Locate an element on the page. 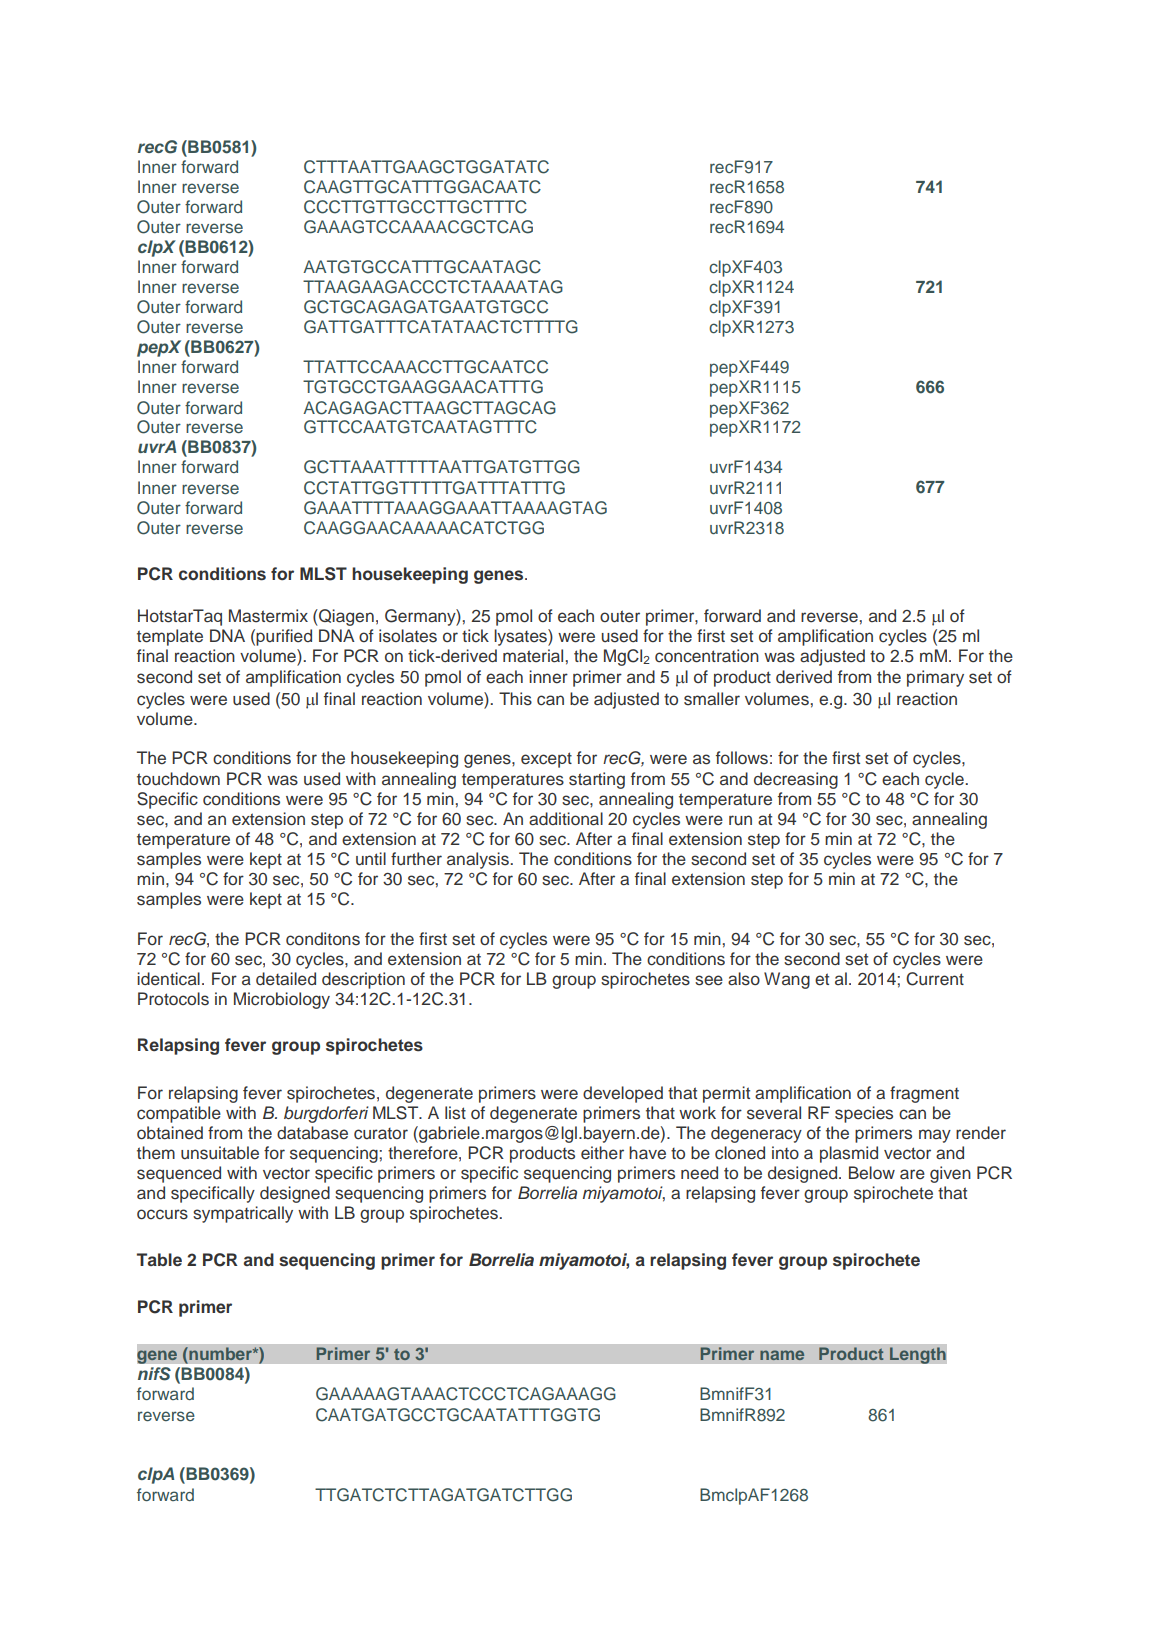 The width and height of the image is (1151, 1628). occurs is located at coordinates (162, 1214).
